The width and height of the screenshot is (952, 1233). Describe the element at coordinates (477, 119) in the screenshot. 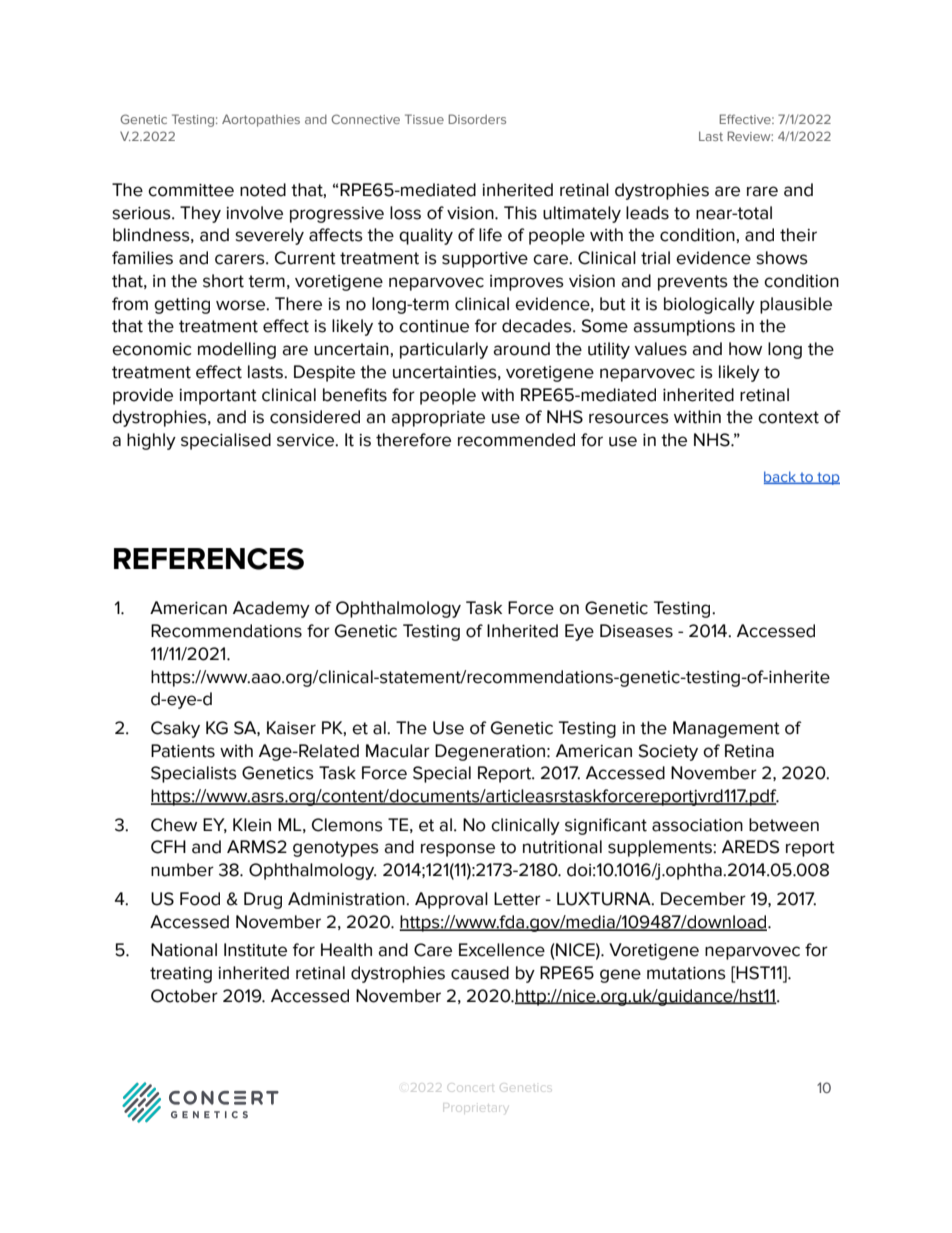

I see `Disorders` at that location.
